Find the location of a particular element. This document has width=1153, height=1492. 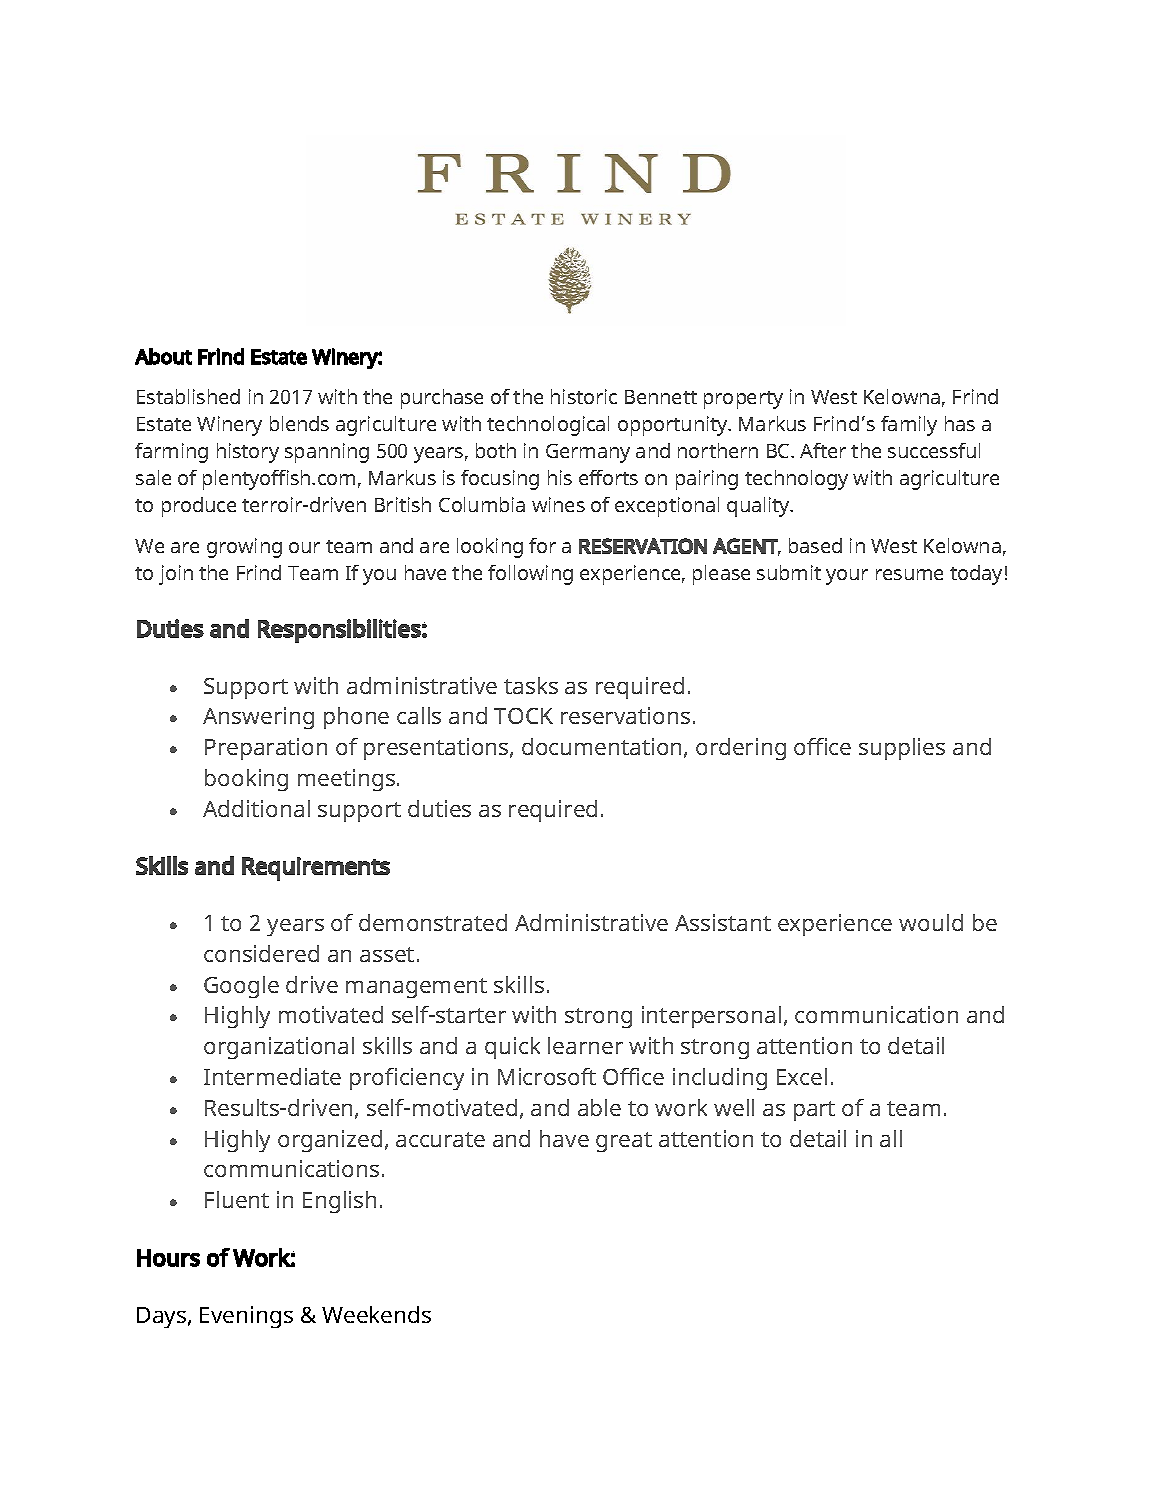

supplies is located at coordinates (902, 749).
